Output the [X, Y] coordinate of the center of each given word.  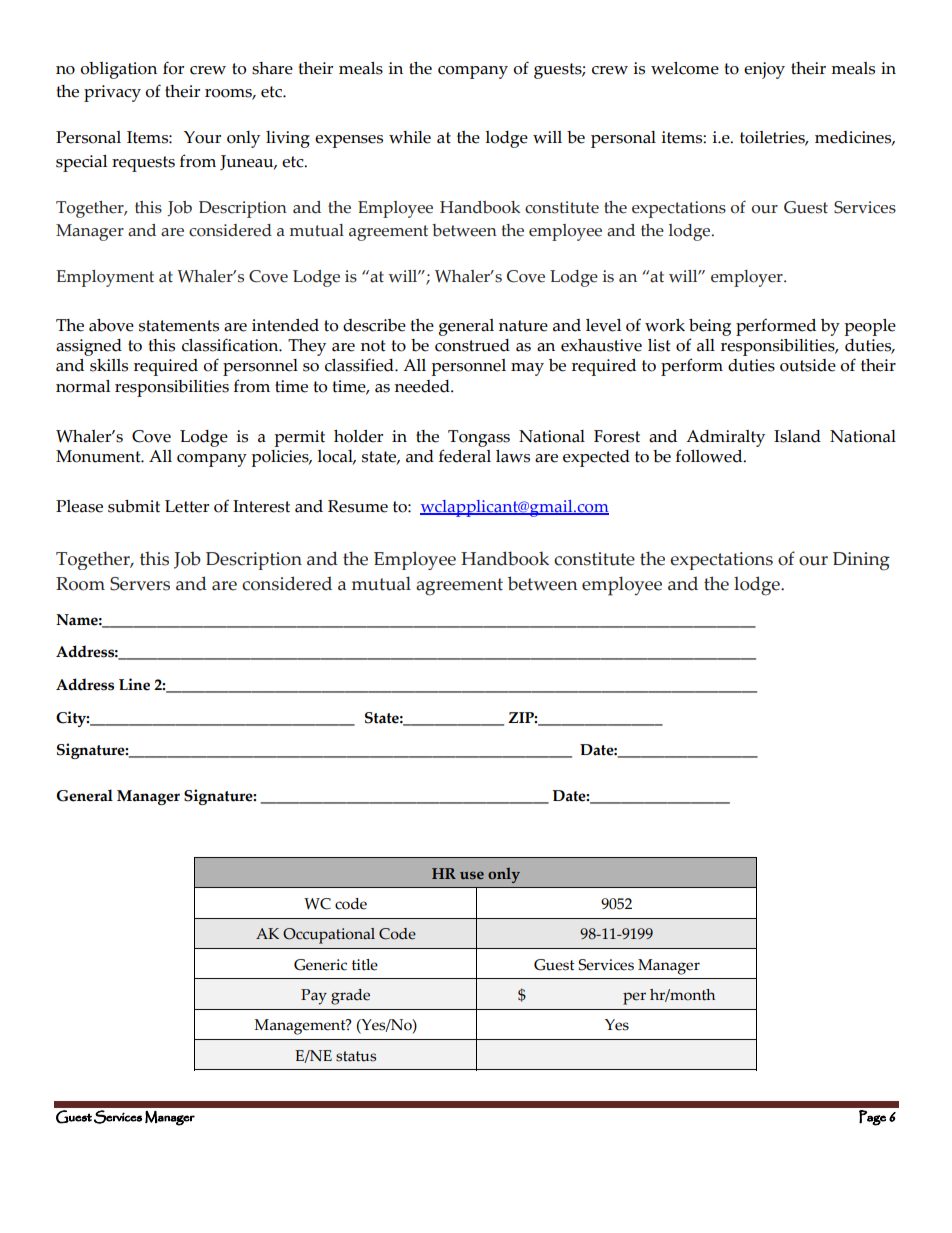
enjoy [764, 70]
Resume [358, 506]
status [356, 1056]
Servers [140, 584]
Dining [861, 561]
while [410, 137]
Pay [314, 997]
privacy [112, 93]
